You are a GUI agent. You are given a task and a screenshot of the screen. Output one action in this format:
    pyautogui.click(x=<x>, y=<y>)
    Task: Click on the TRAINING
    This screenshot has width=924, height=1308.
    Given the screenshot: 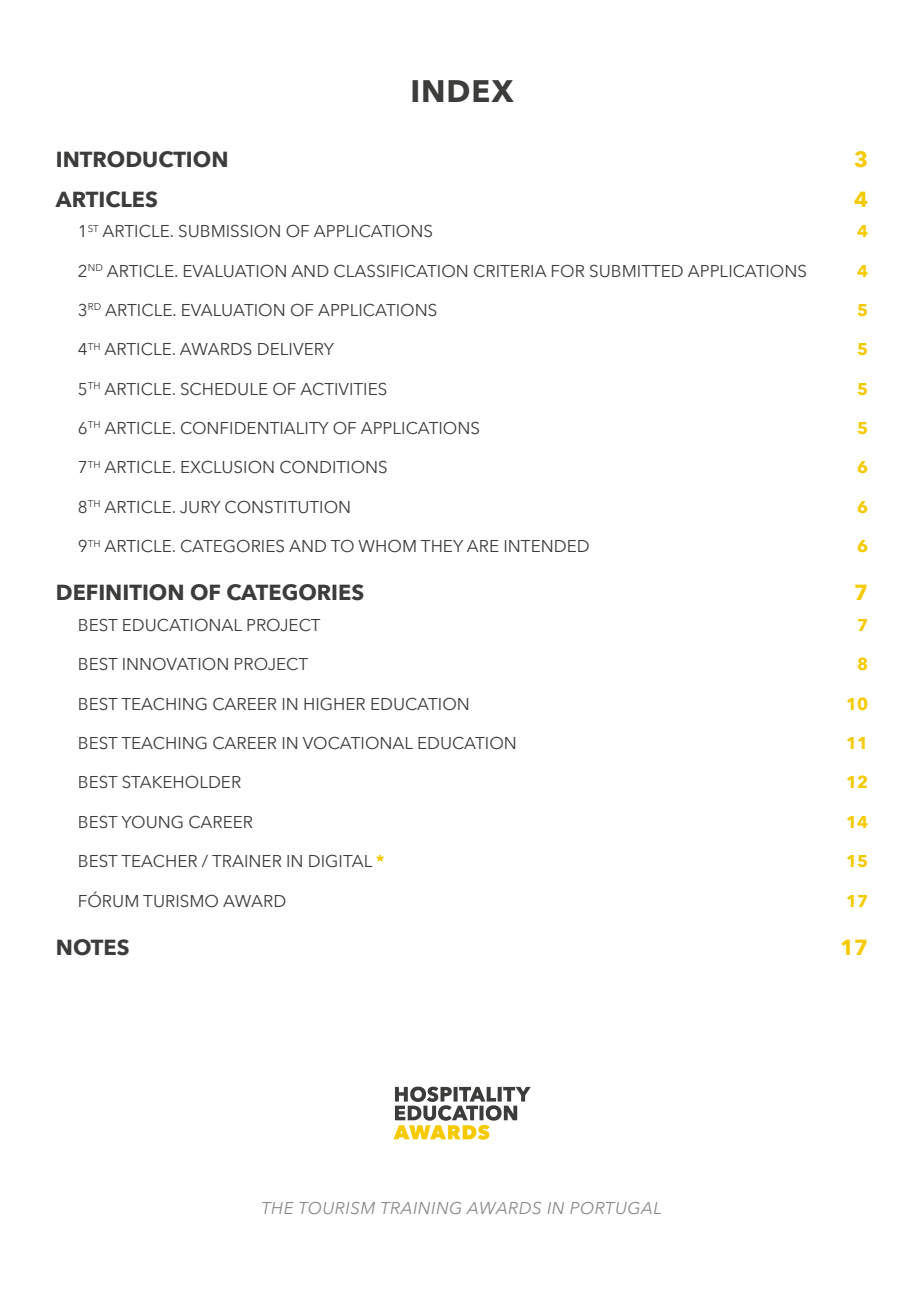 What is the action you would take?
    pyautogui.click(x=421, y=1208)
